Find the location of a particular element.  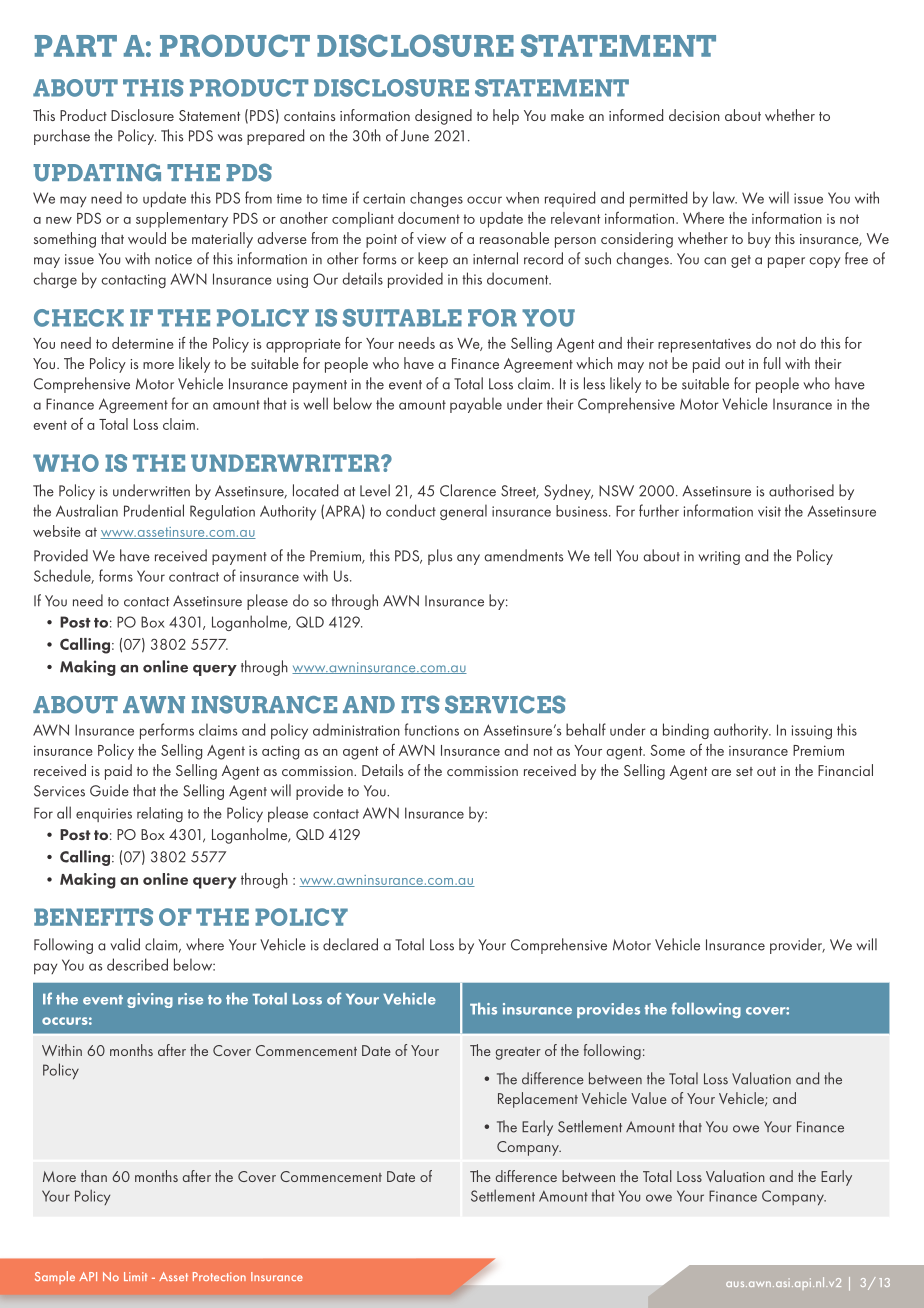

decision is located at coordinates (694, 115).
